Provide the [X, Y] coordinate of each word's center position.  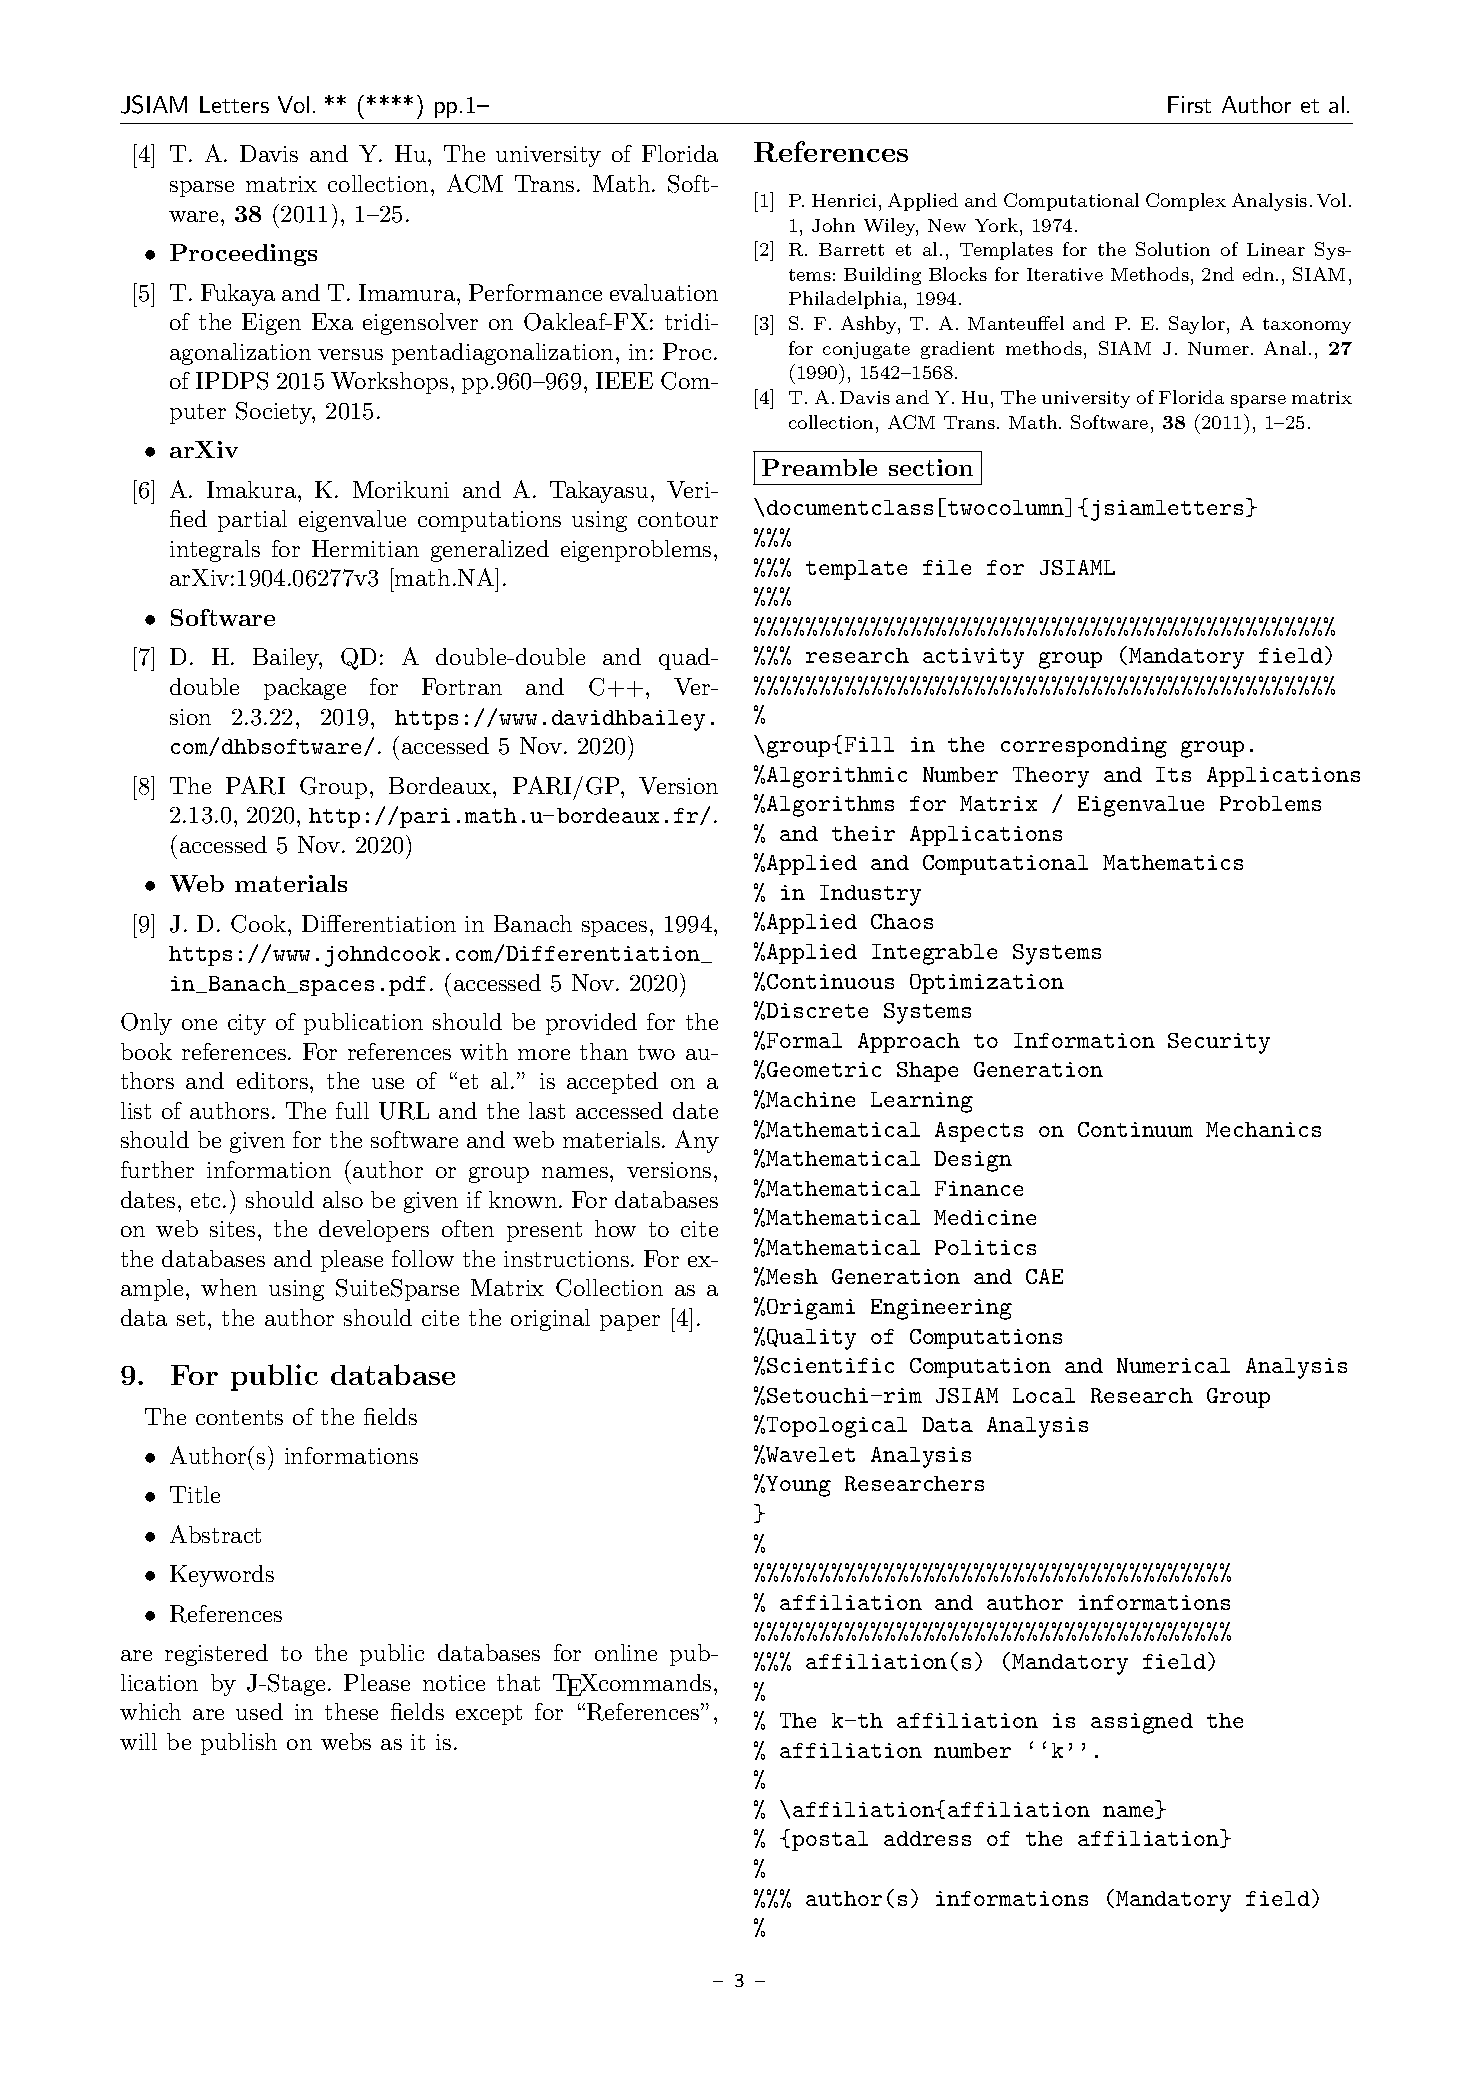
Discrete [817, 1010]
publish [239, 1744]
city [247, 1024]
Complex [1186, 202]
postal [830, 1841]
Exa [332, 321]
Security [1219, 1043]
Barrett [851, 249]
